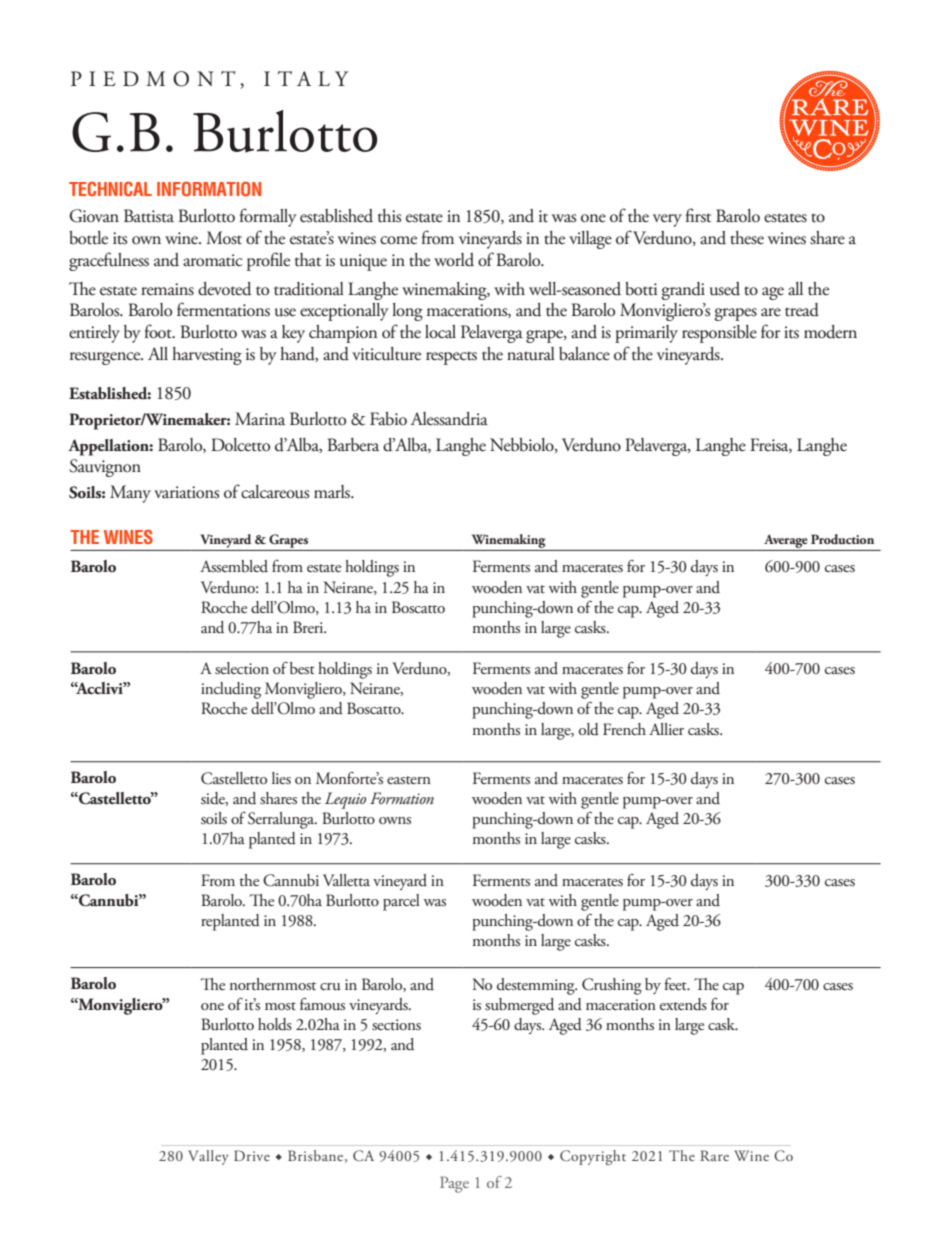 The image size is (952, 1233). Describe the element at coordinates (624, 729) in the image. I see `French` at that location.
